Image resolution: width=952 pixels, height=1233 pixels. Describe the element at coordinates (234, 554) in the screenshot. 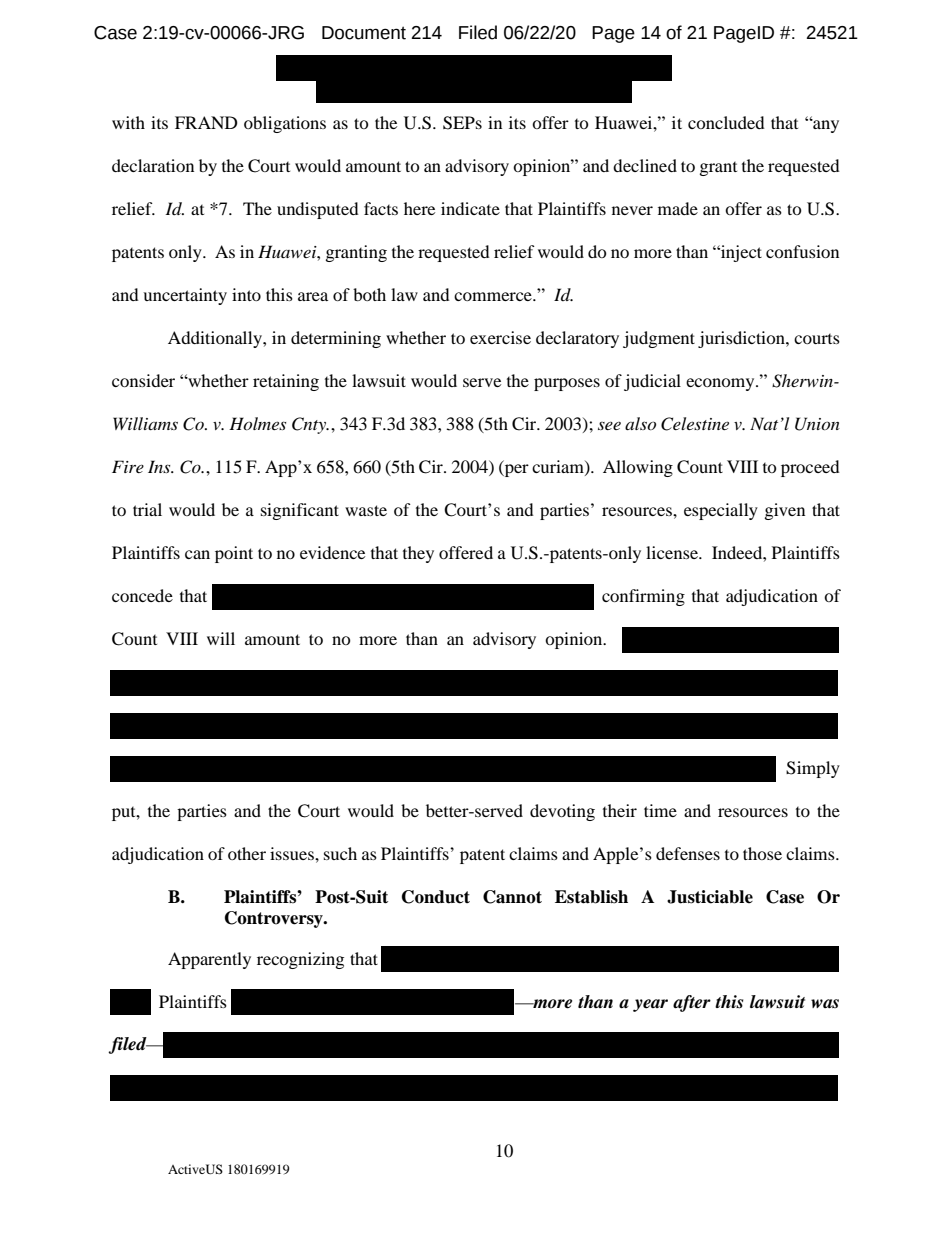

I see `point` at that location.
